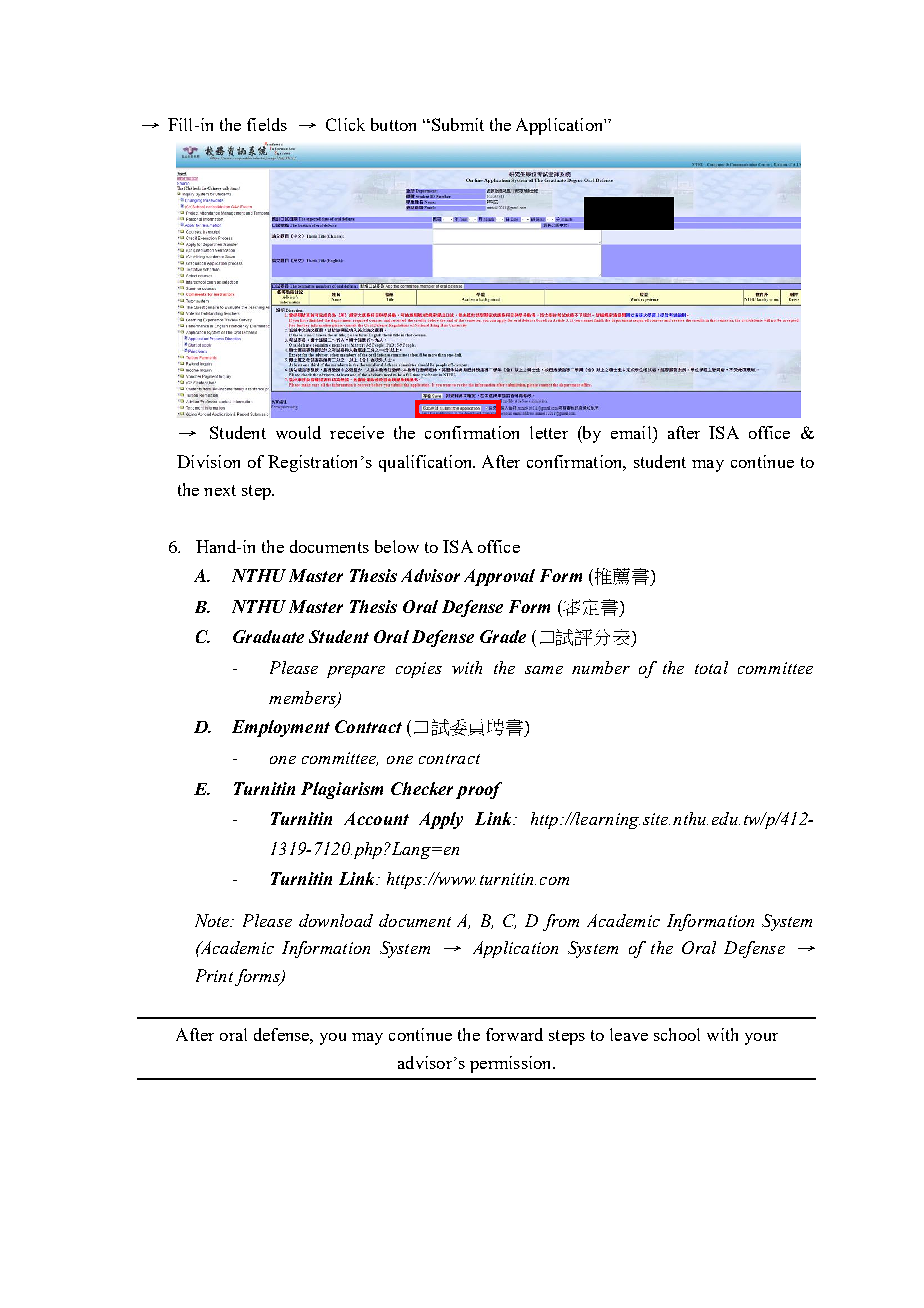  Describe the element at coordinates (267, 124) in the screenshot. I see `fields` at that location.
